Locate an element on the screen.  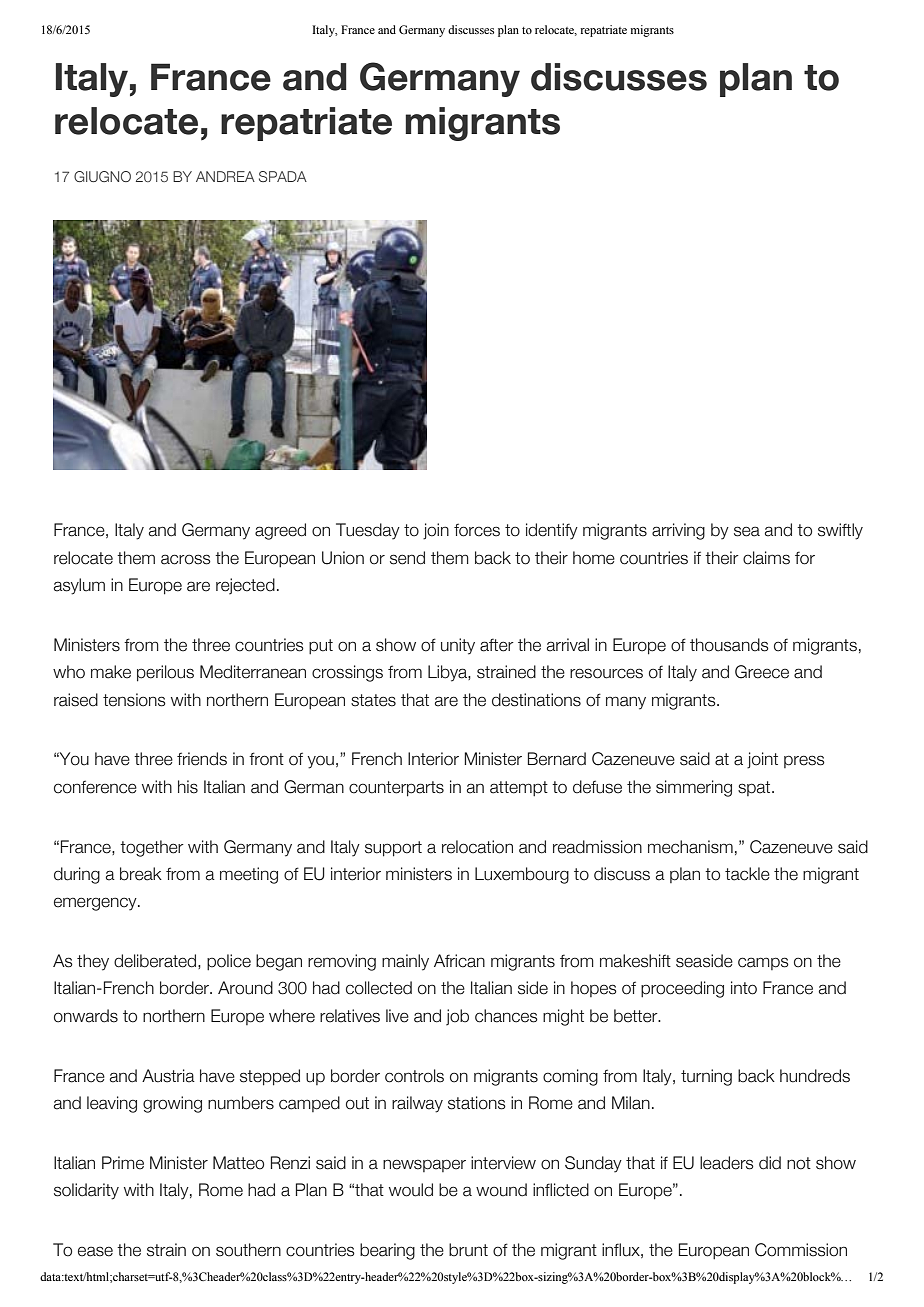
police is located at coordinates (229, 962).
